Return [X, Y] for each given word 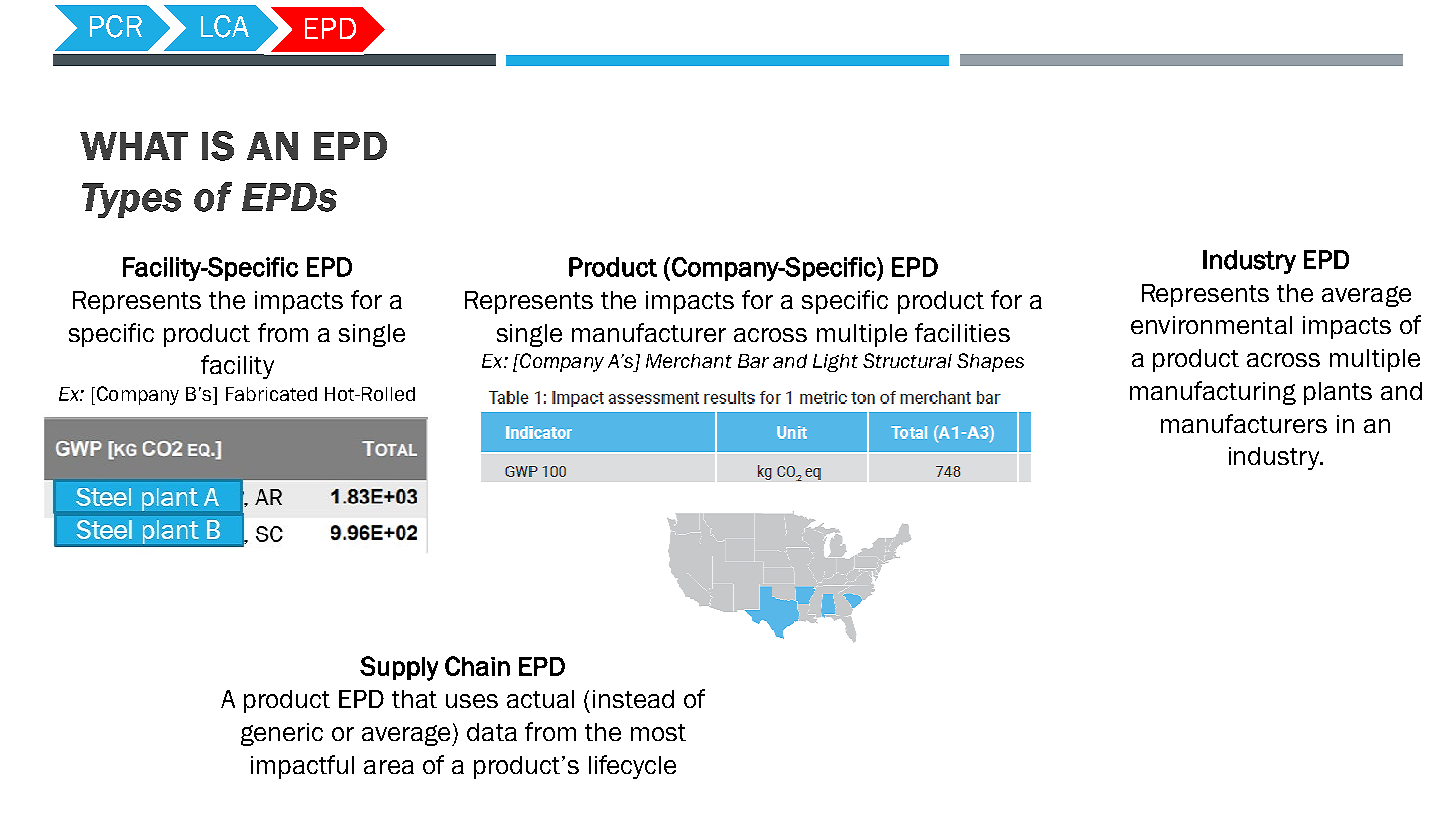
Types [132, 200]
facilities [962, 332]
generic [282, 734]
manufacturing [1213, 393]
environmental [1211, 325]
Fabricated [271, 394]
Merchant [689, 361]
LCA [225, 26]
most [658, 732]
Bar [753, 361]
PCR [116, 26]
